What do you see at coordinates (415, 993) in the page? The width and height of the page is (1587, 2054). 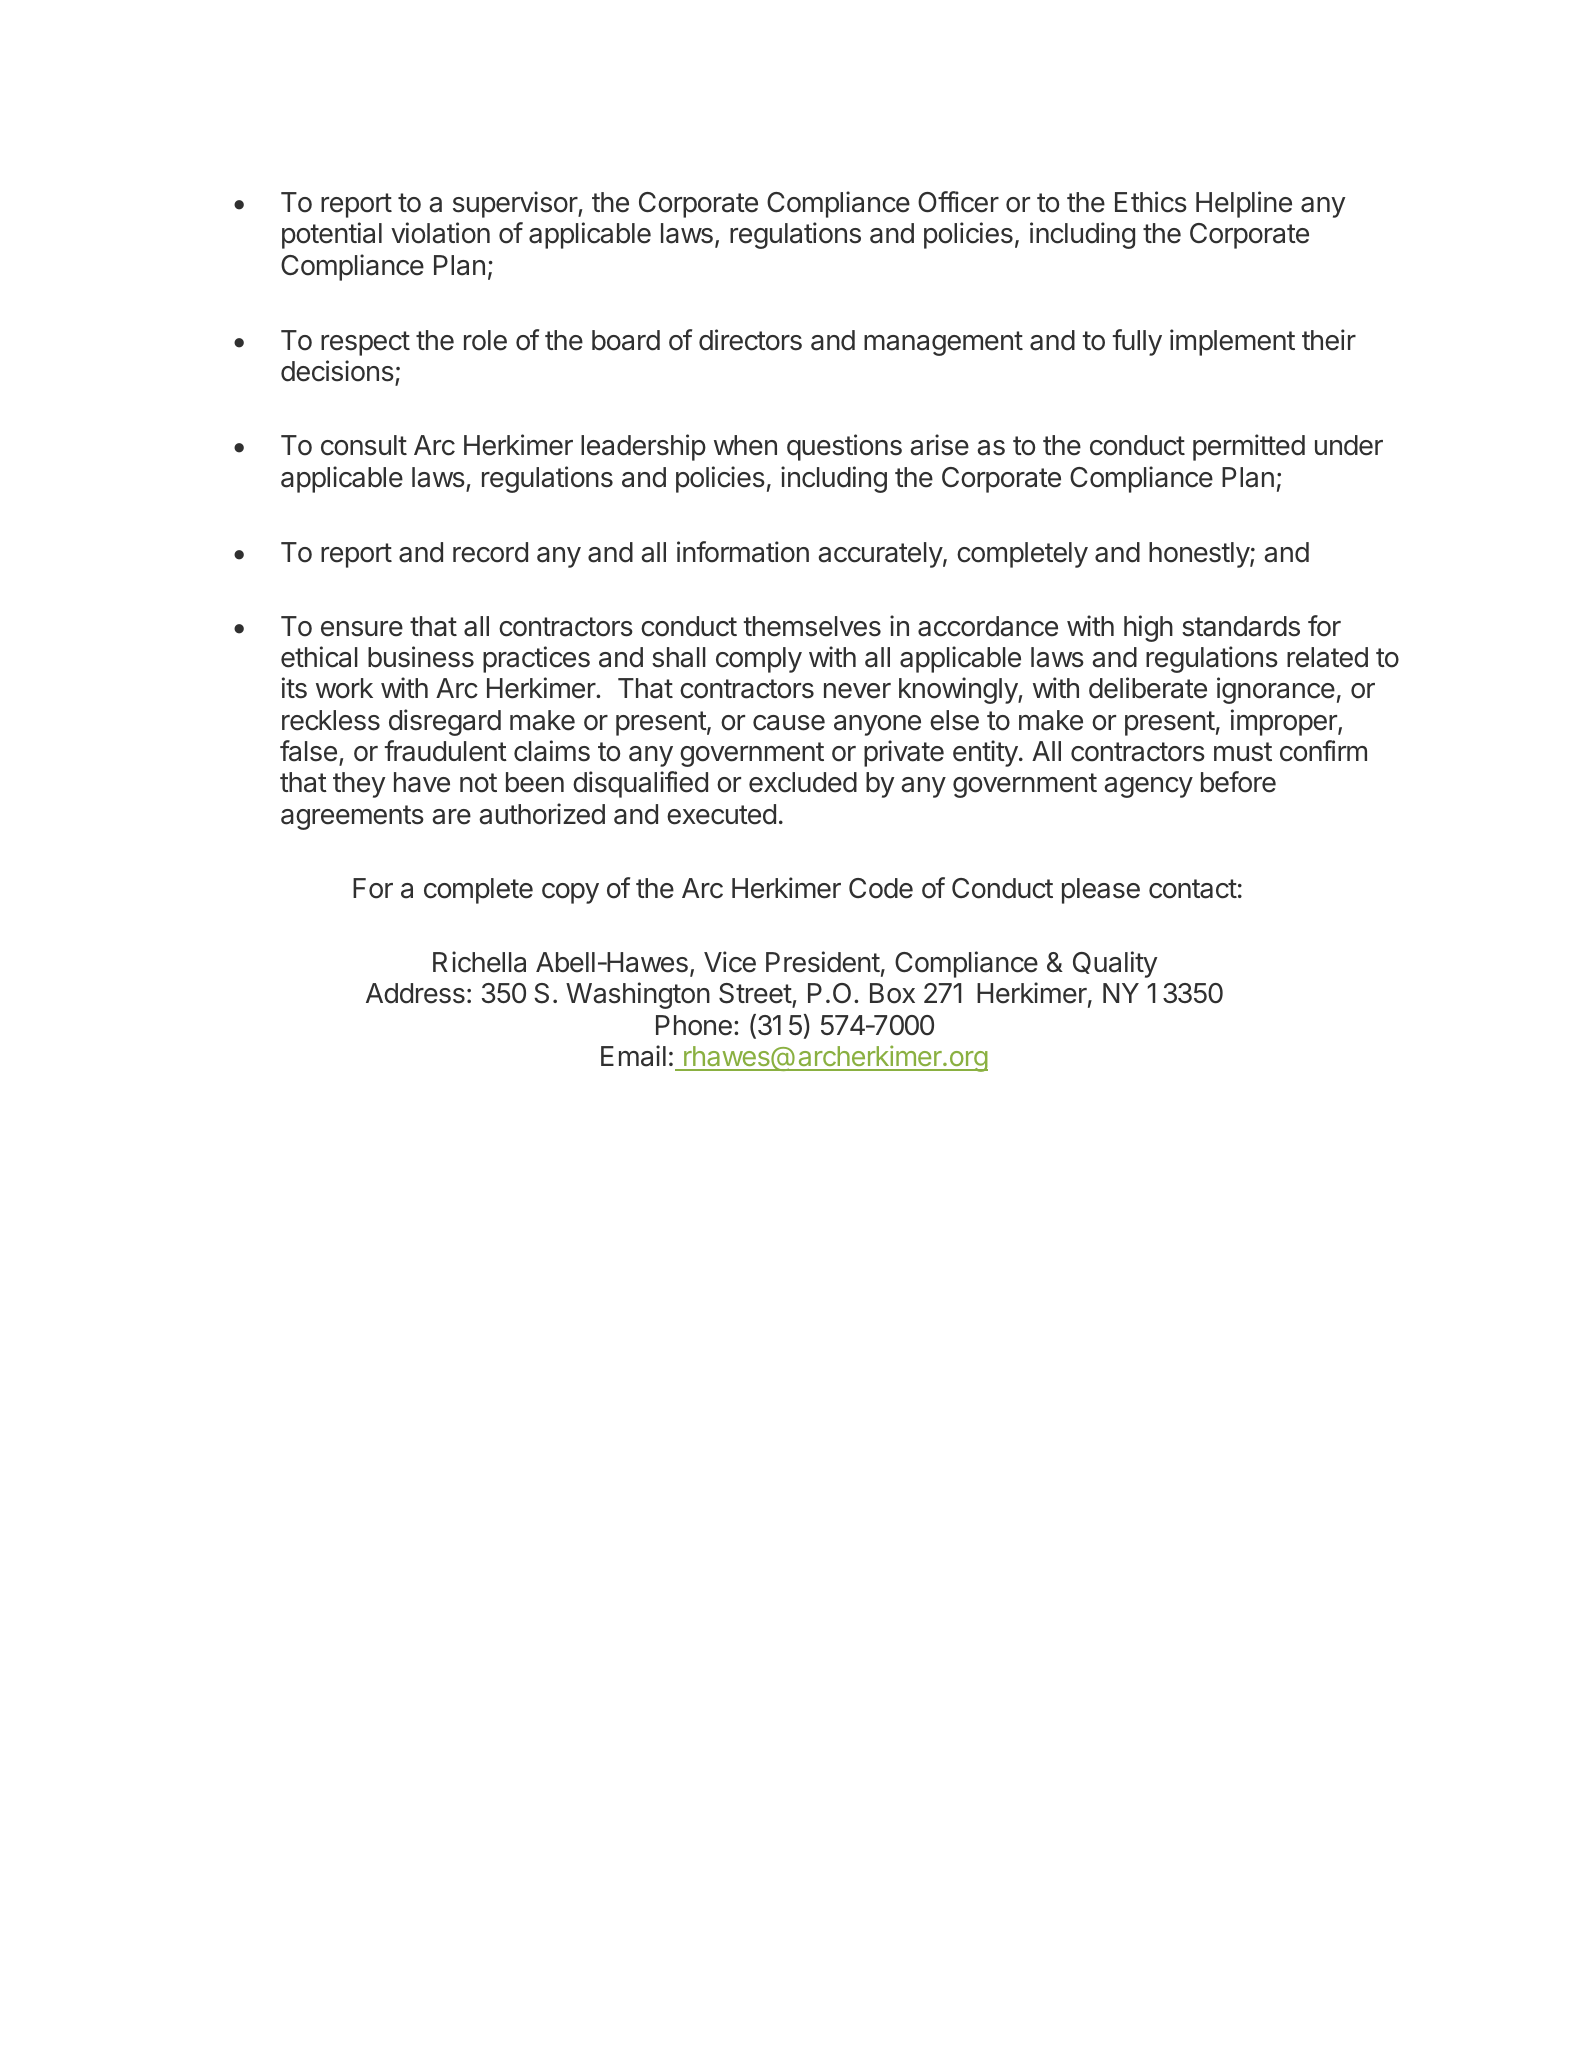 I see `Address` at bounding box center [415, 993].
